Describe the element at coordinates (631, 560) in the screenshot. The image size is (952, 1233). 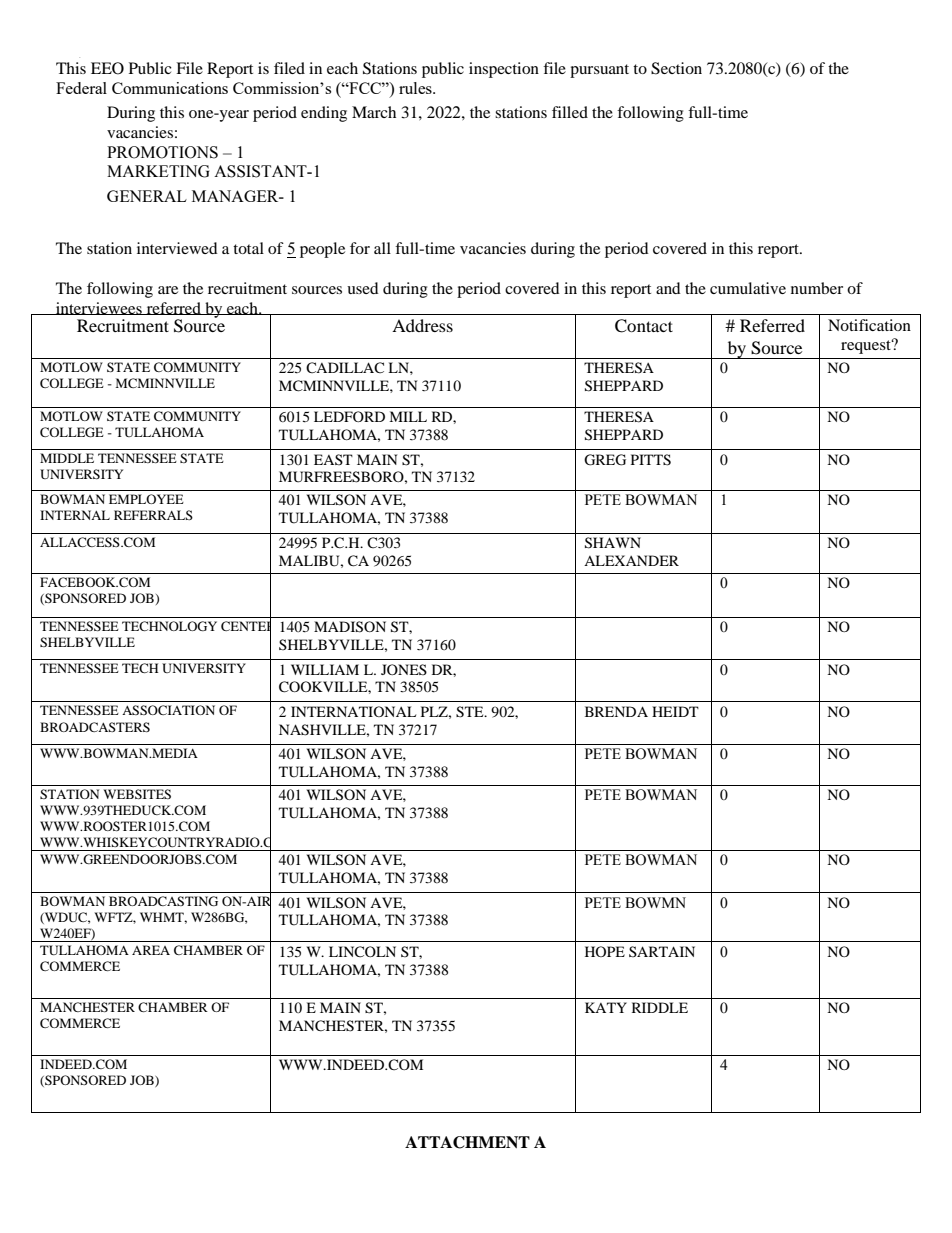
I see `ALEXANDER` at that location.
